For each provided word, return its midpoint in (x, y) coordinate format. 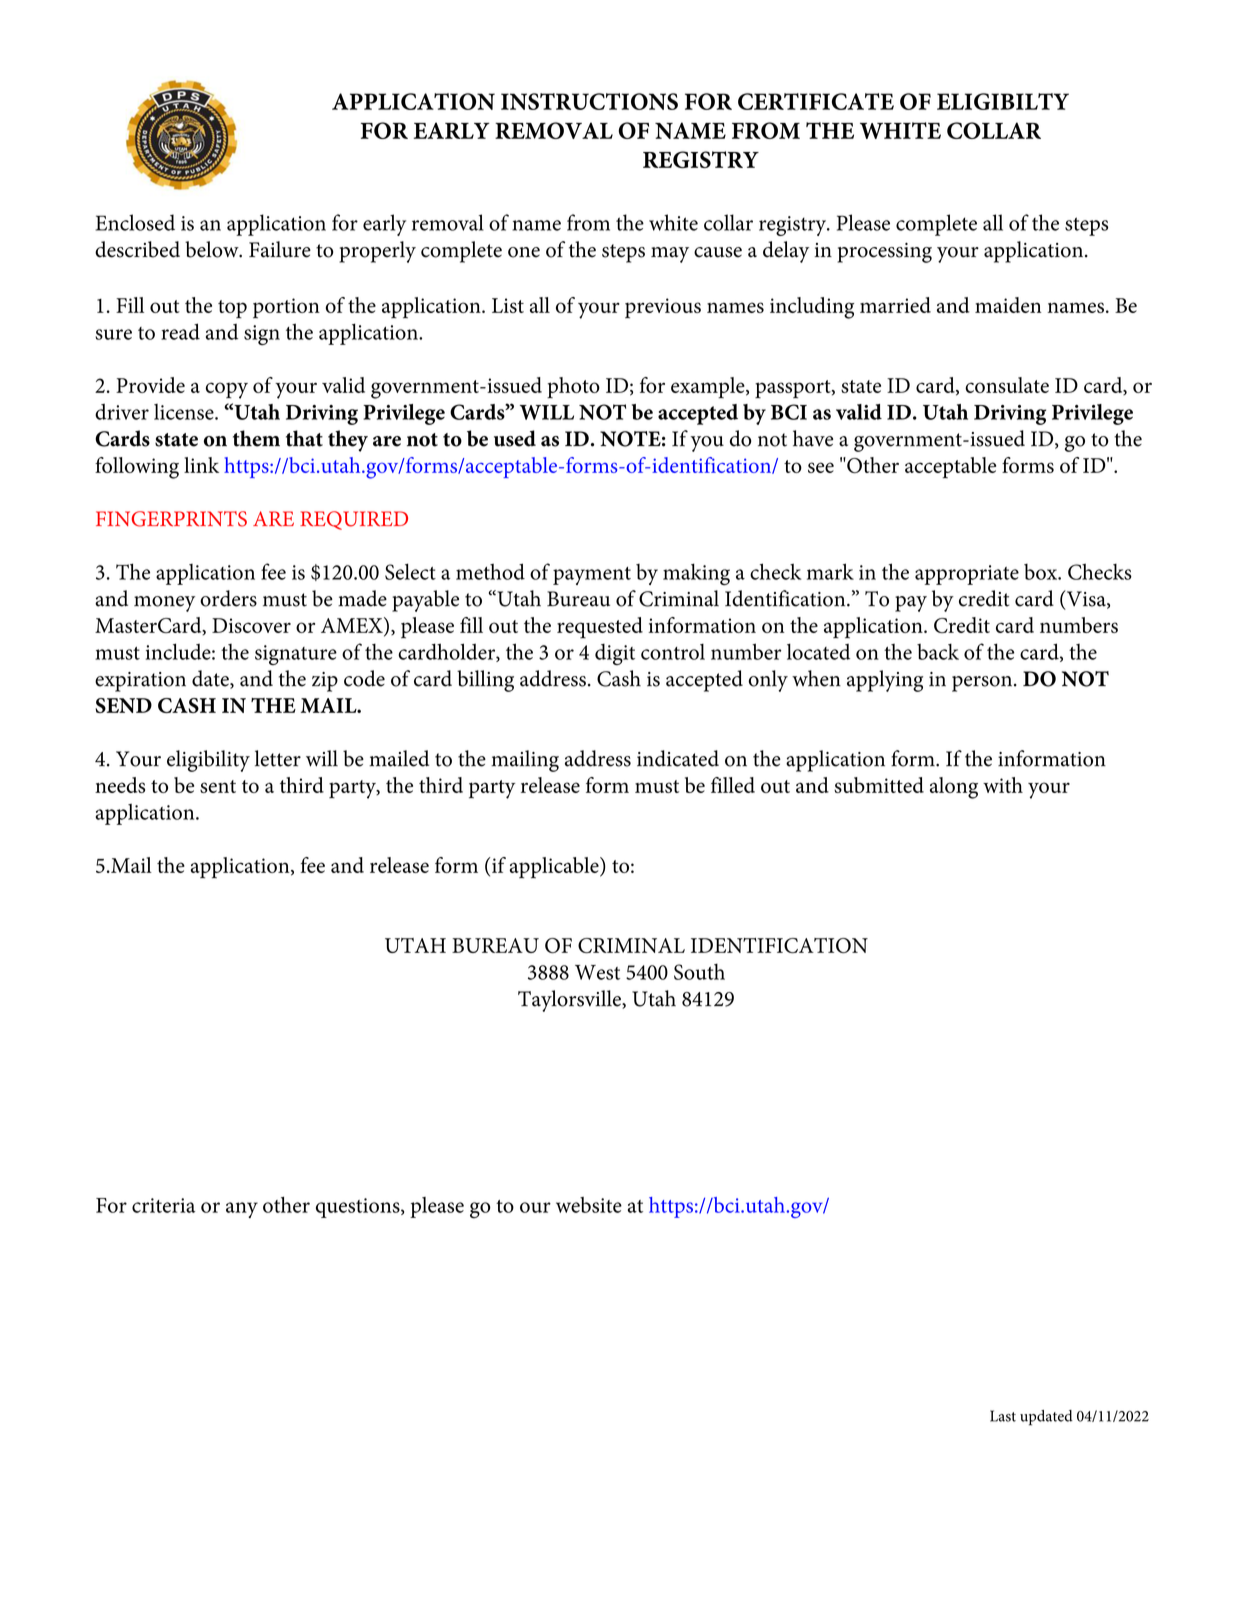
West (597, 972)
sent (218, 786)
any (242, 1210)
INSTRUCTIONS (589, 101)
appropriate (967, 575)
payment (592, 576)
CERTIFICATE (816, 101)
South (699, 971)
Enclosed (135, 222)
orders (228, 598)
